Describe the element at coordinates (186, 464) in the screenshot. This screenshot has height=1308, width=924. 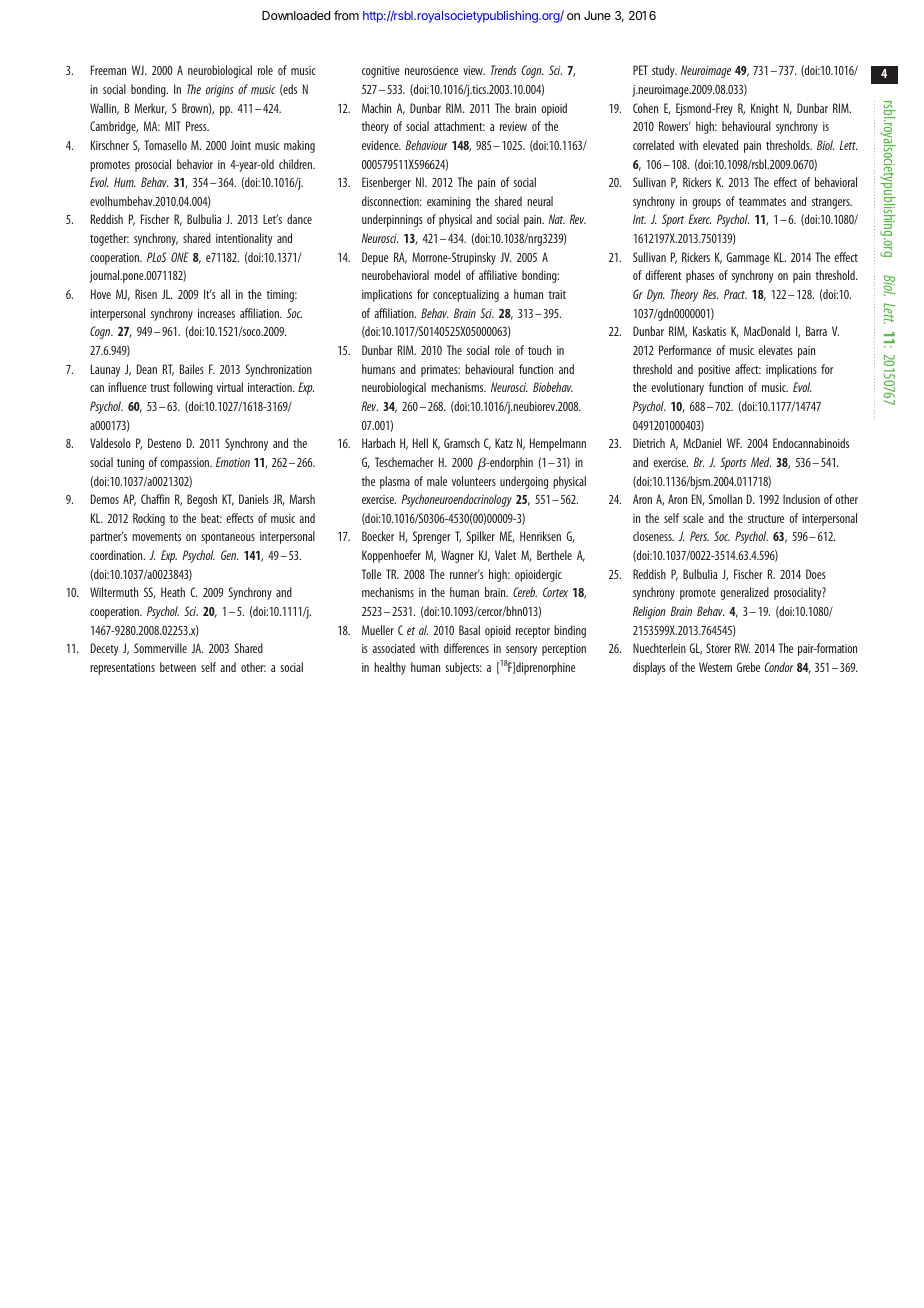
I see `compassion` at that location.
